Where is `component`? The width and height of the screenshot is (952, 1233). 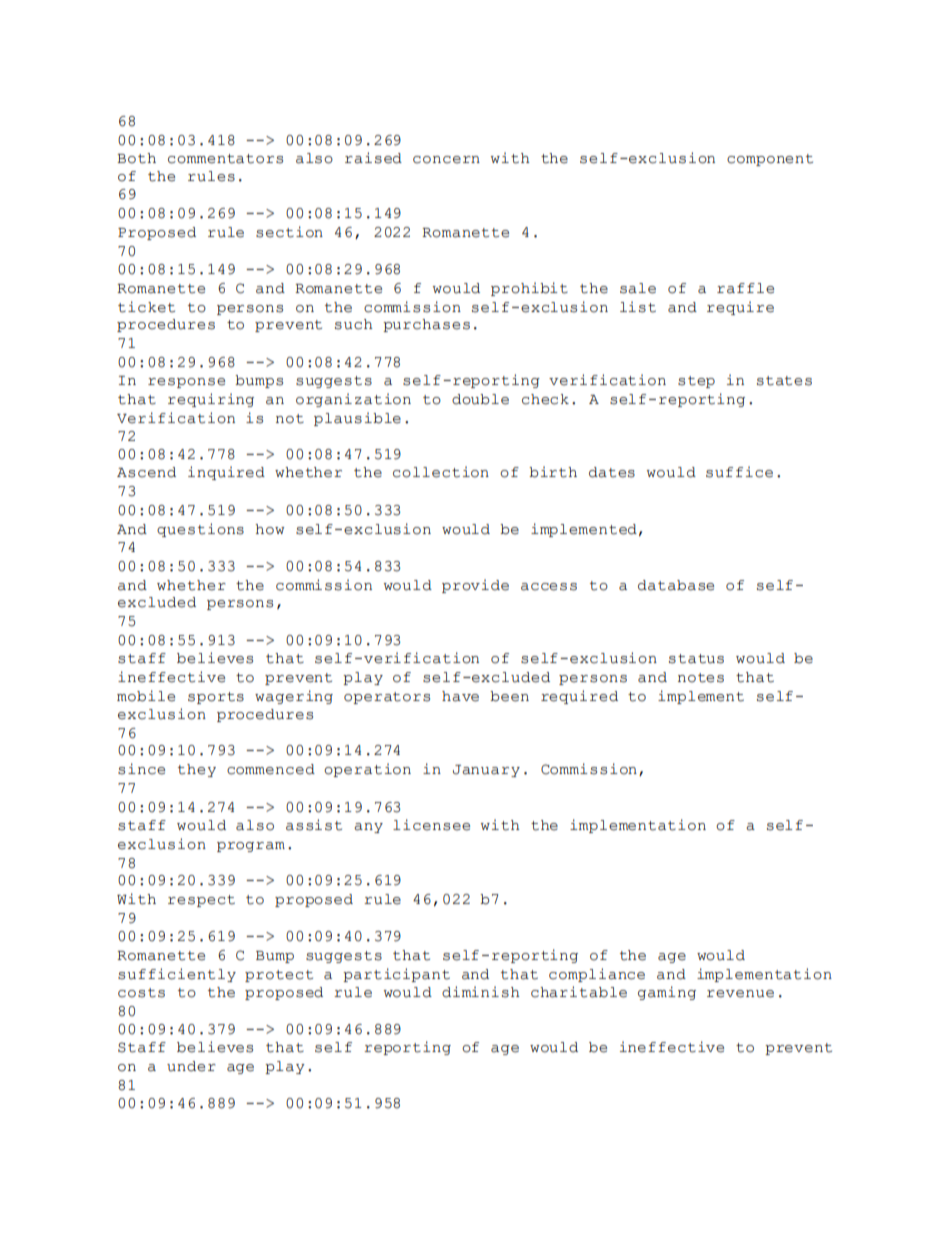
component is located at coordinates (770, 160).
